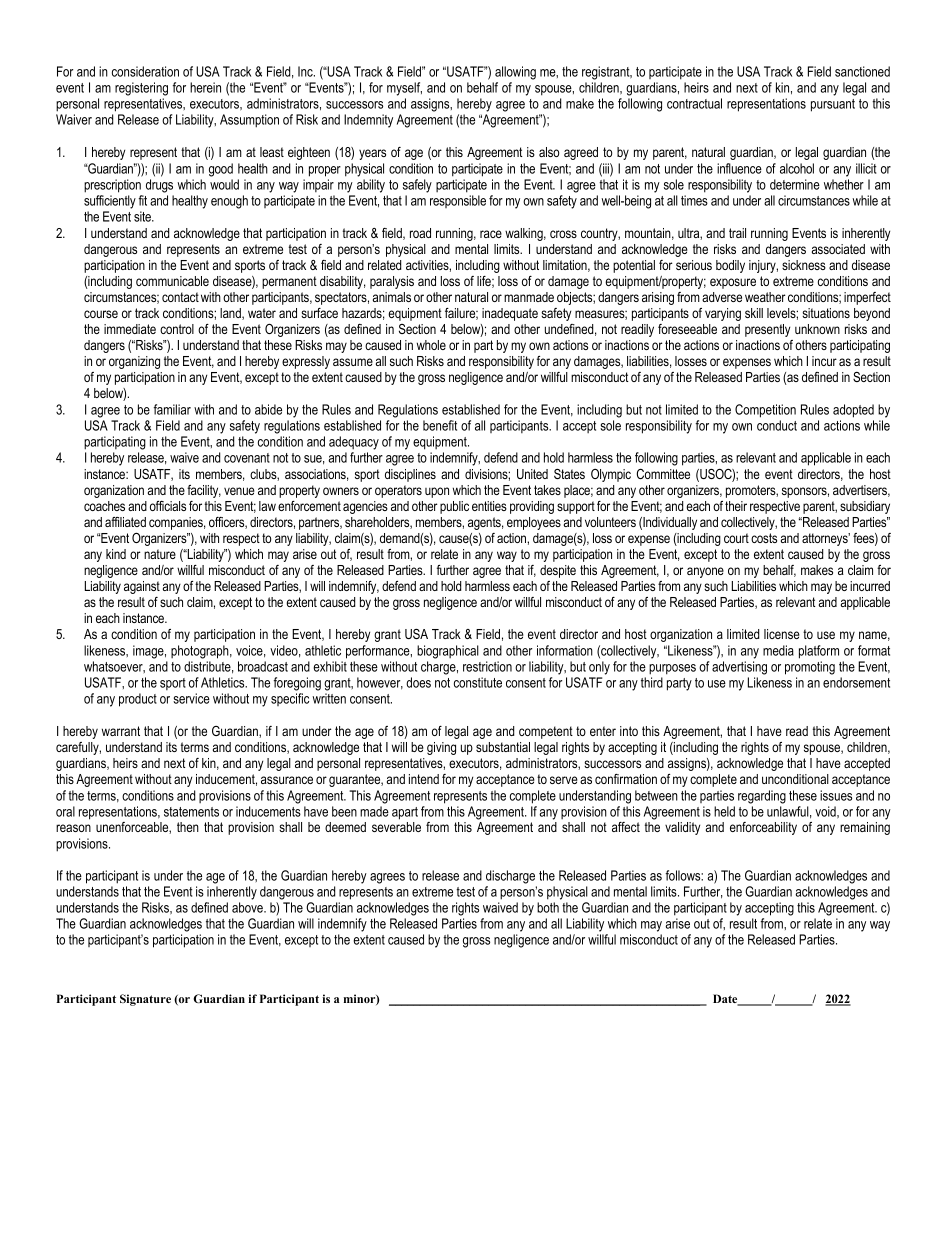  I want to click on sickness, so click(804, 265).
